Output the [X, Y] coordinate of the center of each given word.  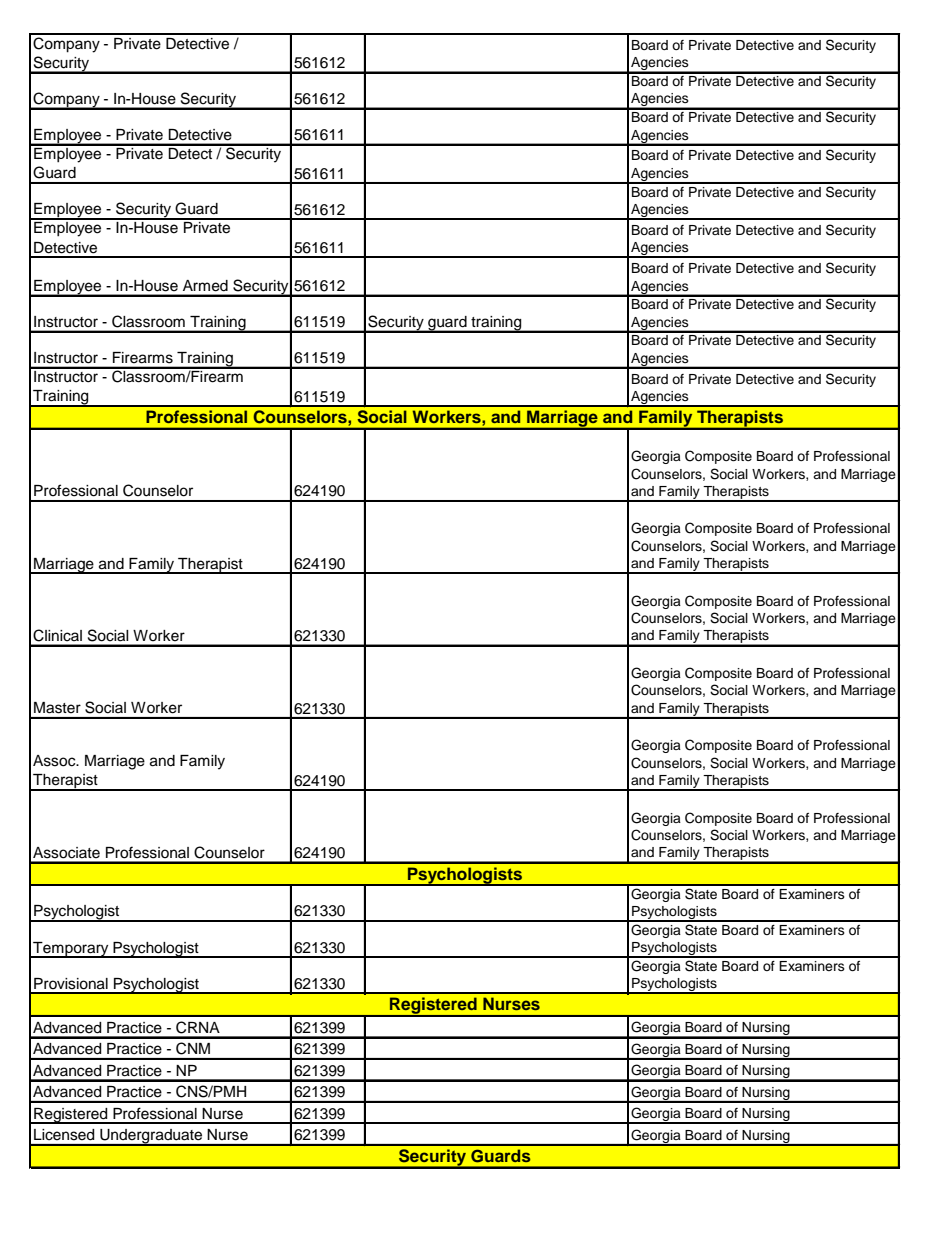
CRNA [198, 1027]
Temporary [71, 950]
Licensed [64, 1134]
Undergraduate [151, 1137]
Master [57, 707]
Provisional [71, 984]
